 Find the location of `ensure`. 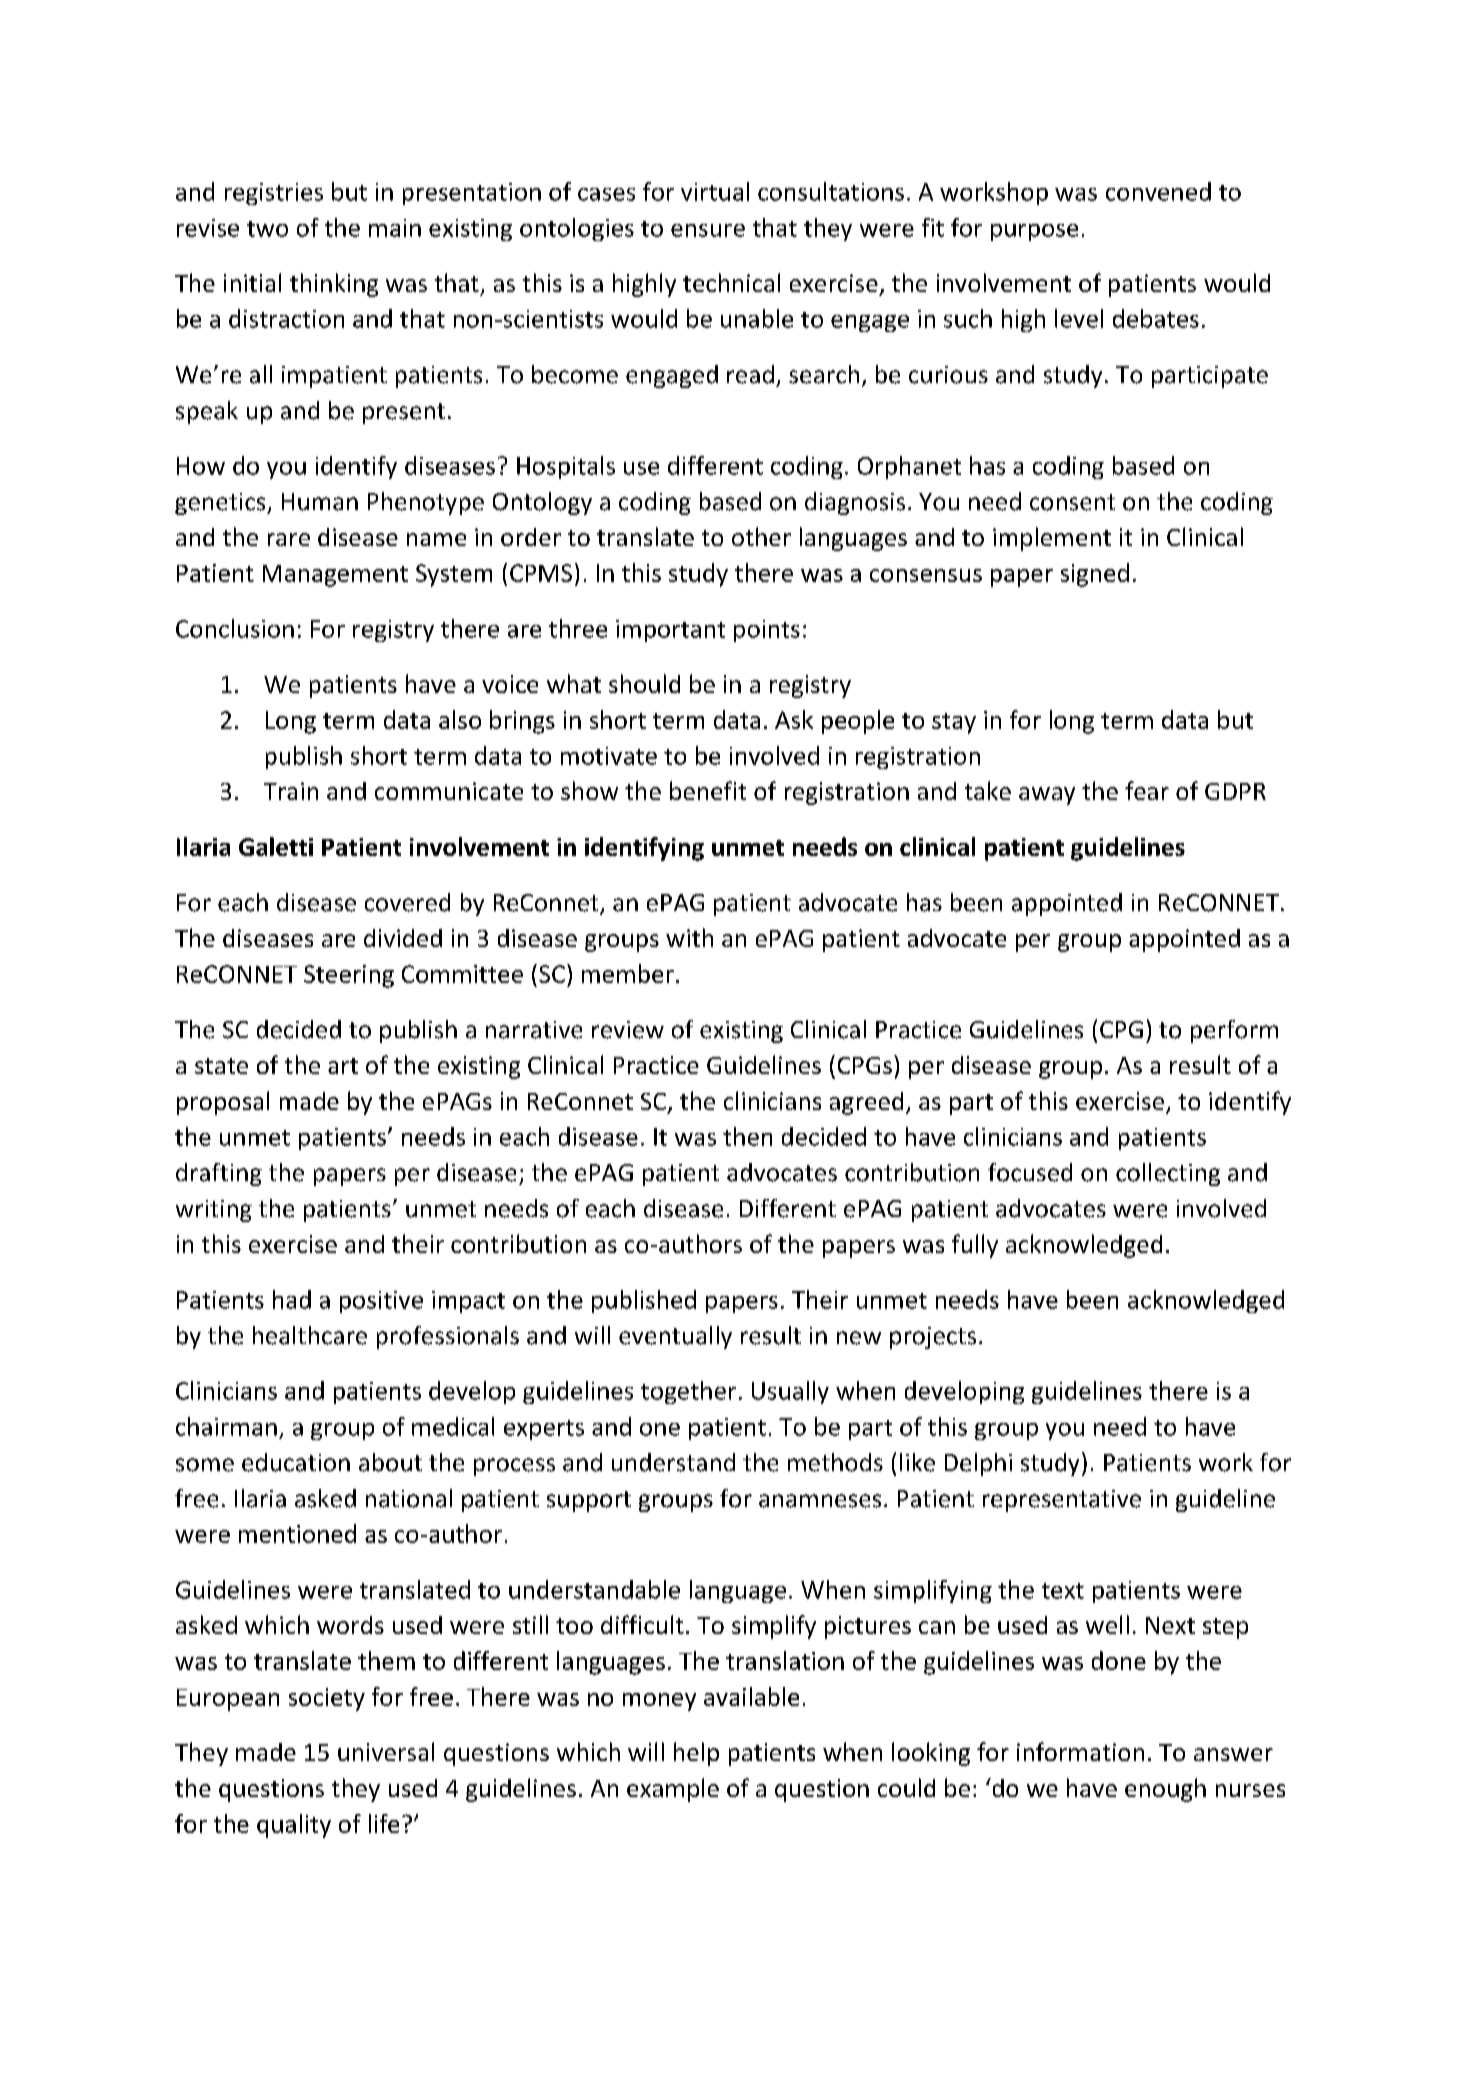

ensure is located at coordinates (708, 230).
